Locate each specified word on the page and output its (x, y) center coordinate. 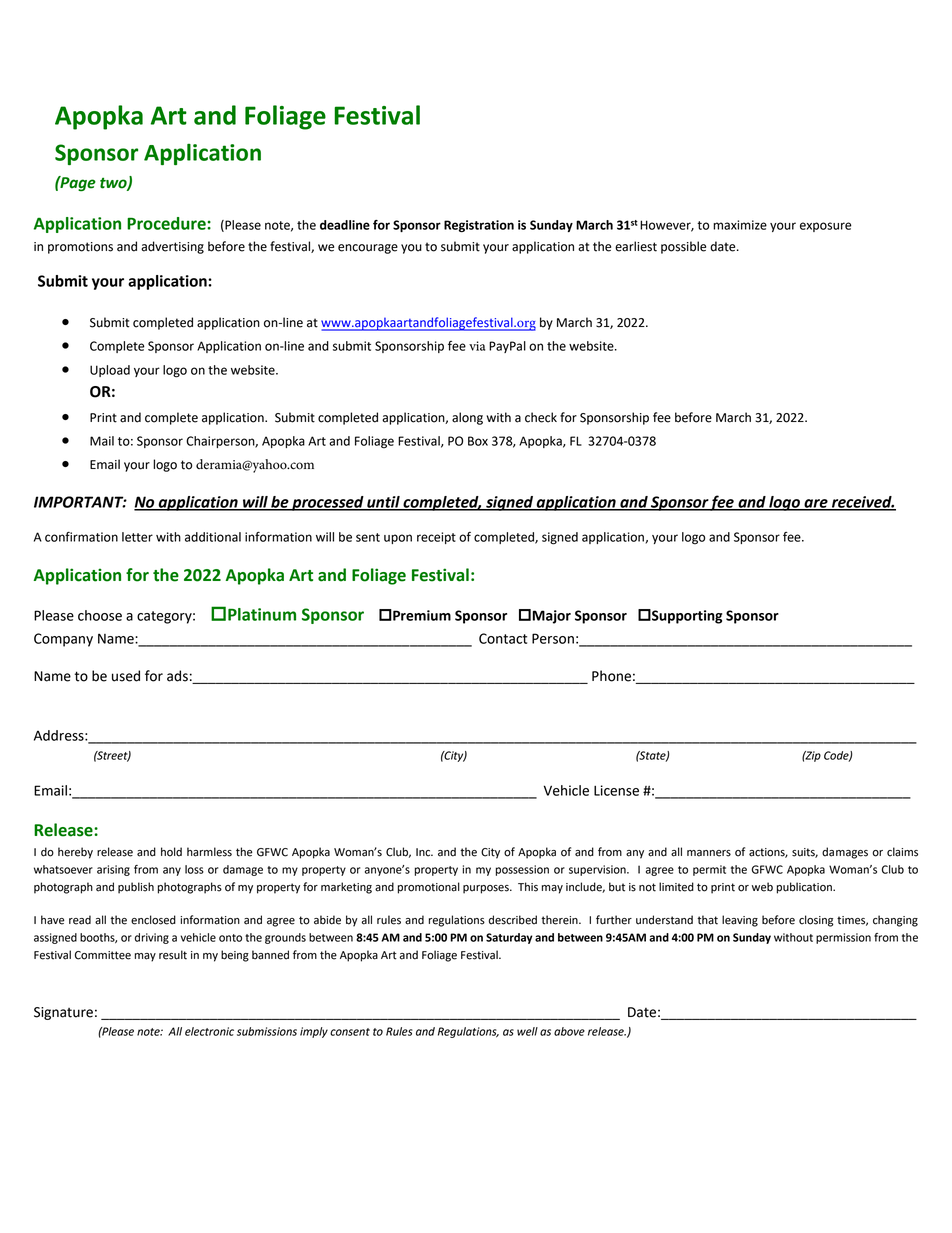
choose (100, 615)
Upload (110, 371)
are (816, 504)
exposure (826, 227)
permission (843, 938)
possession (522, 870)
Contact (503, 638)
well (527, 1031)
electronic (209, 1031)
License (616, 790)
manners (709, 853)
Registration (479, 226)
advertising (172, 247)
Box (478, 441)
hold (171, 852)
